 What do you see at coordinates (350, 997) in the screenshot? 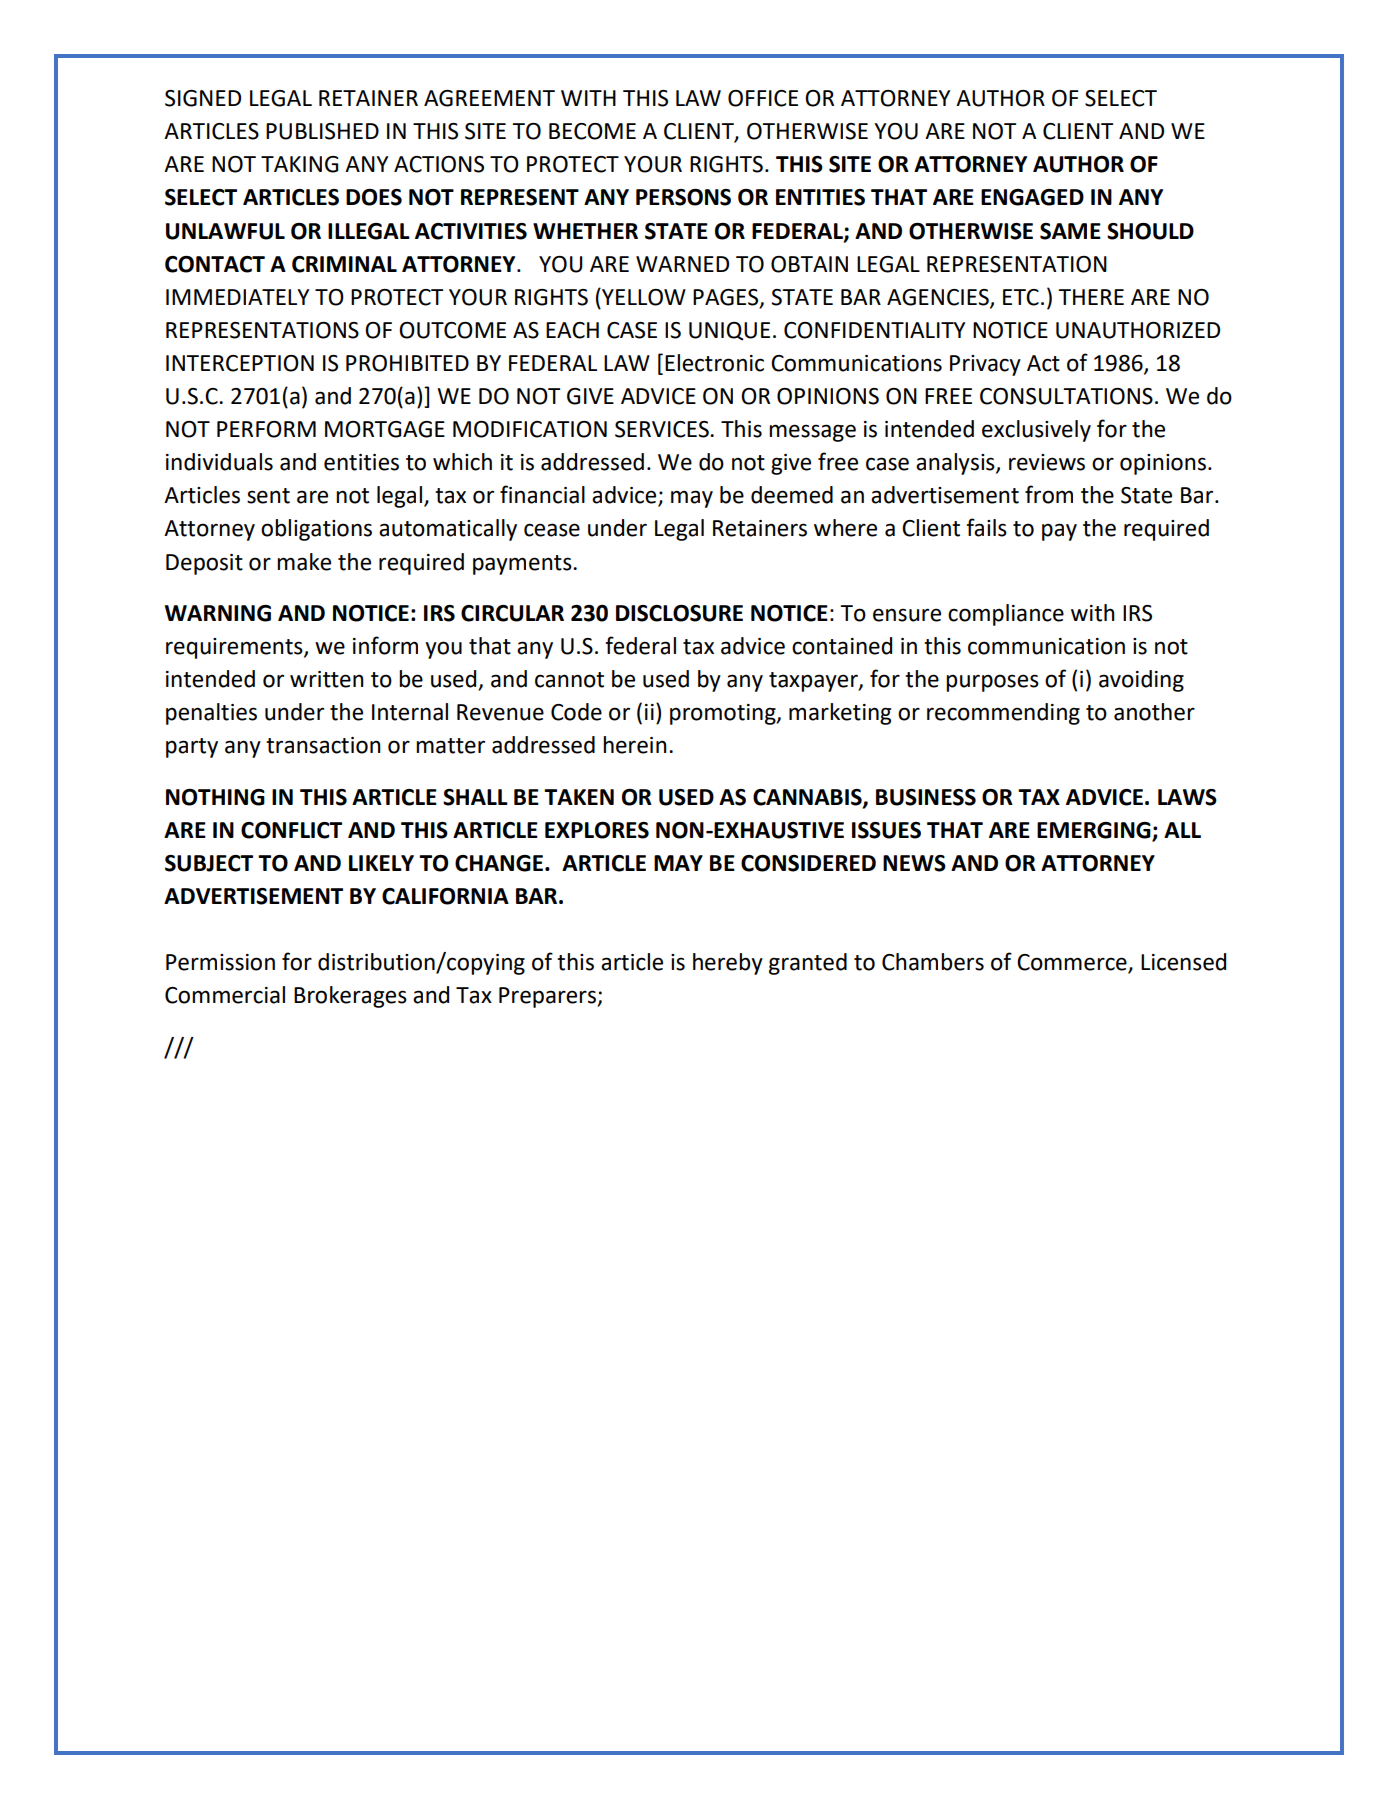
I see `Brokerages` at bounding box center [350, 997].
